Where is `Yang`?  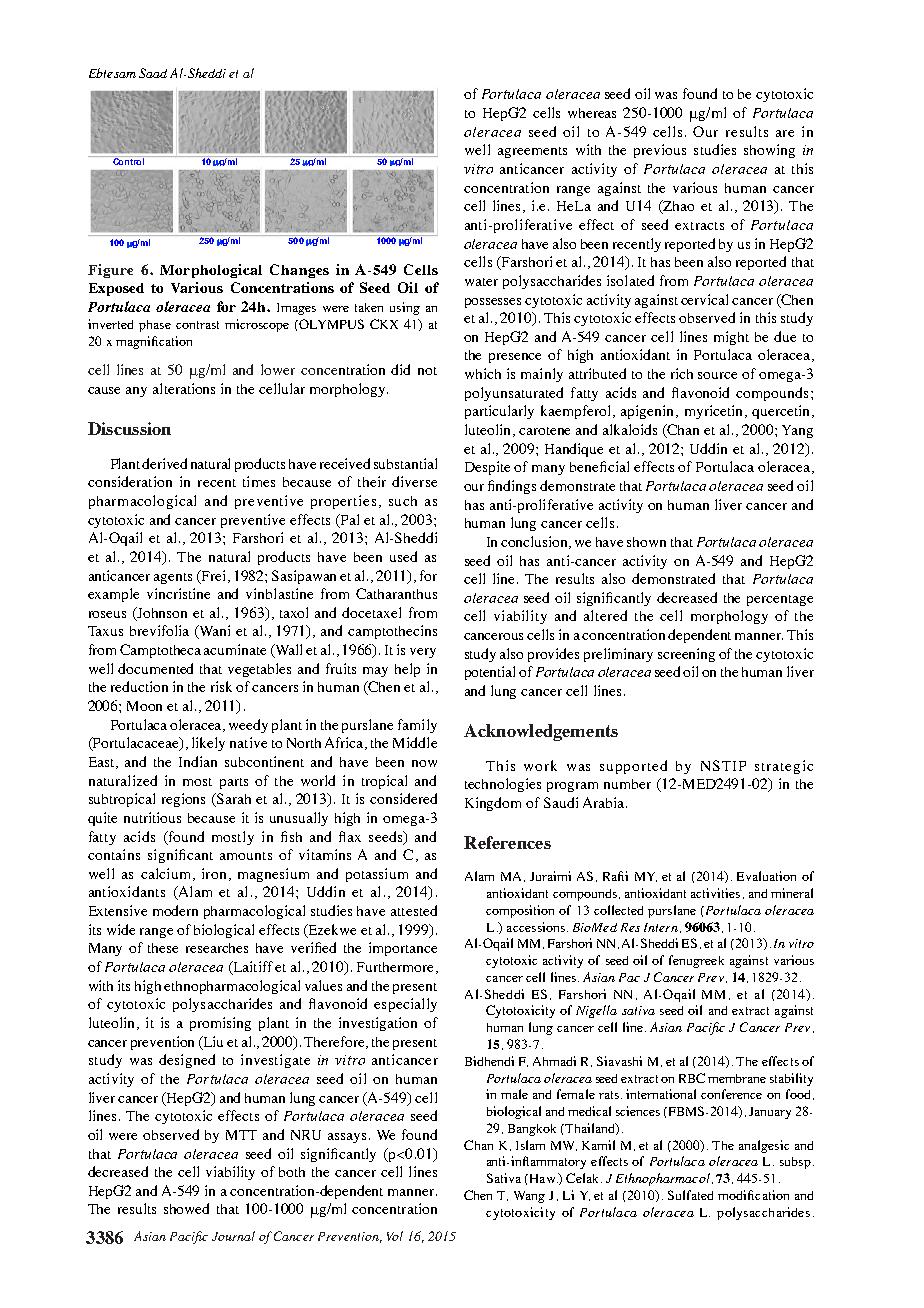 Yang is located at coordinates (797, 431).
